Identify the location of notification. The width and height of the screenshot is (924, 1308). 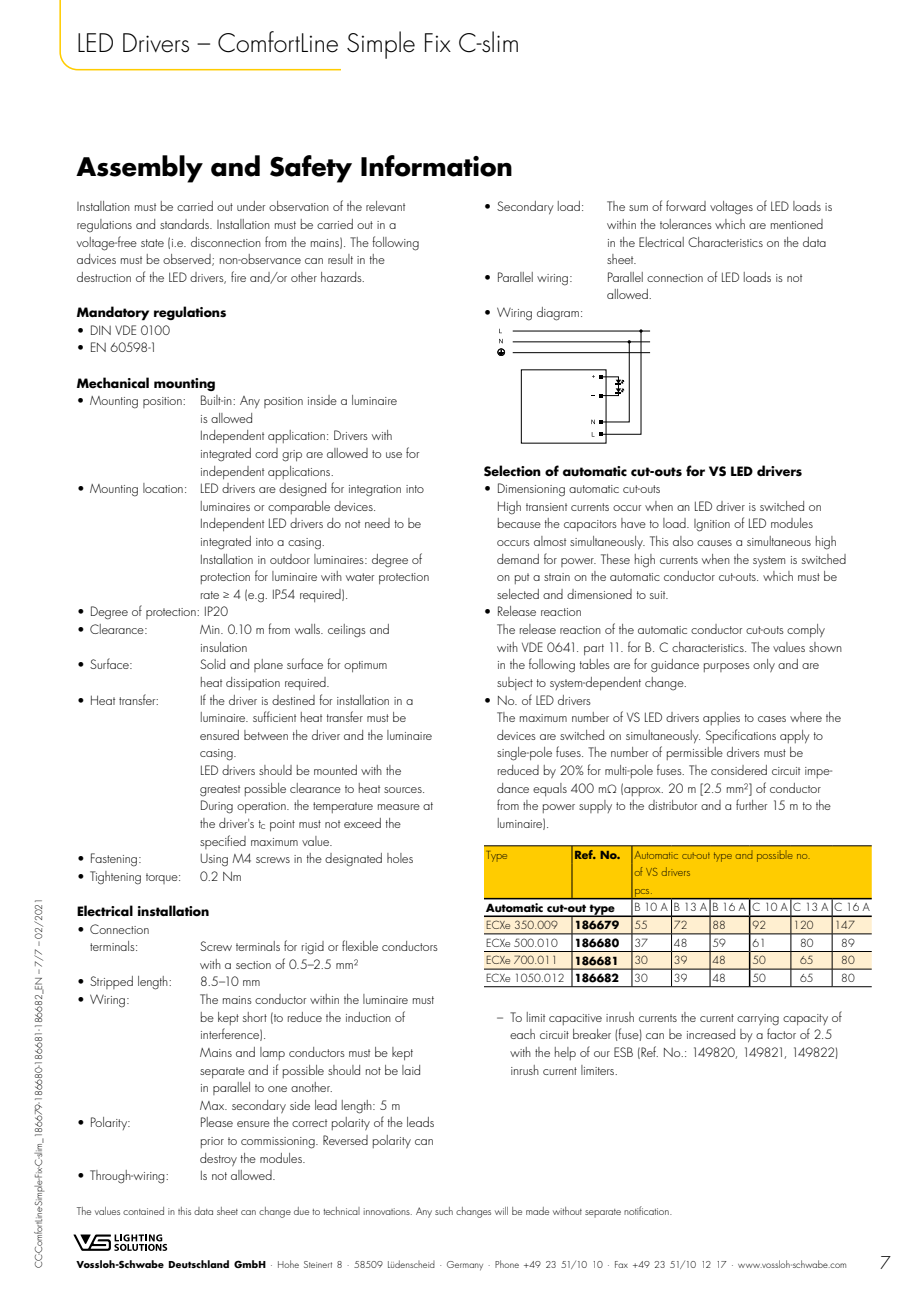
(647, 1210).
